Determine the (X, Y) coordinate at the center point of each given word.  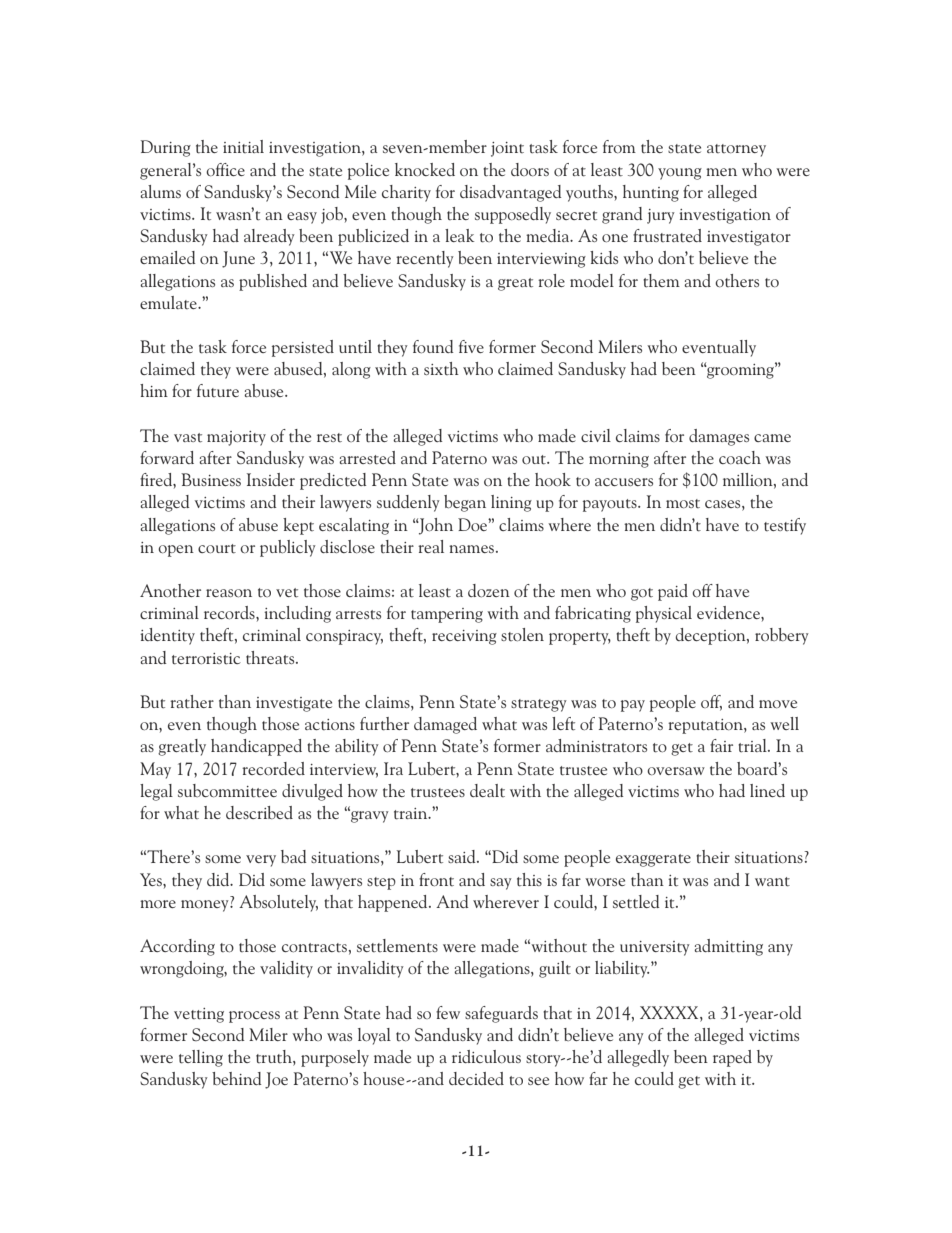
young (680, 174)
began (465, 503)
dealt (487, 790)
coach (740, 458)
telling (201, 1058)
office (225, 170)
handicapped (256, 747)
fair (721, 745)
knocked (425, 169)
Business (211, 479)
